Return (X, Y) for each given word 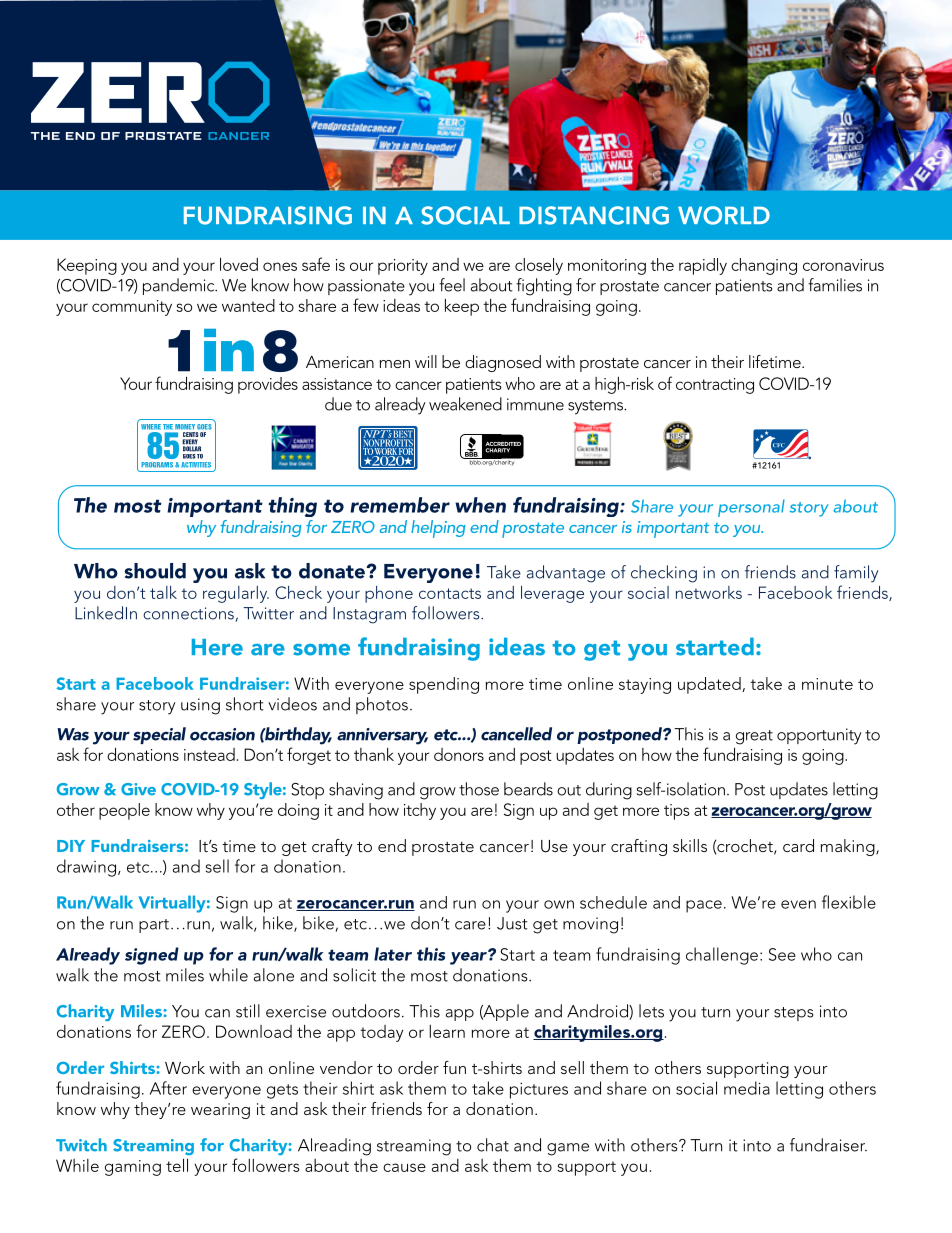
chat (493, 1145)
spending (444, 685)
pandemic (180, 286)
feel (452, 285)
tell (177, 1165)
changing (764, 266)
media (747, 1088)
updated (710, 685)
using (200, 706)
